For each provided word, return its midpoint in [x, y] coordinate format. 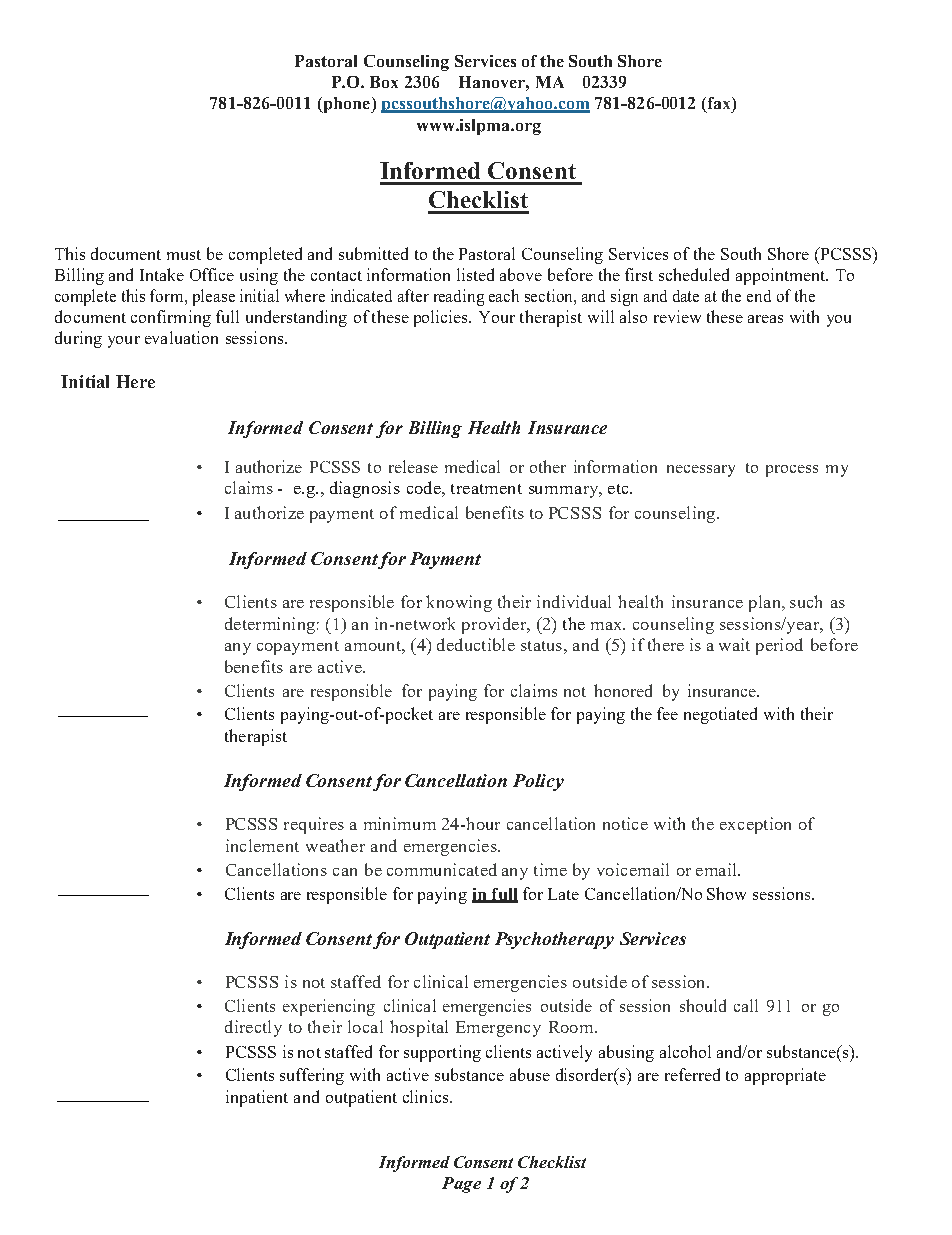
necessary [701, 471]
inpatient [257, 1098]
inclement [262, 845]
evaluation [181, 337]
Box [384, 82]
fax [719, 104]
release [413, 466]
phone [346, 105]
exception [755, 825]
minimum [400, 823]
